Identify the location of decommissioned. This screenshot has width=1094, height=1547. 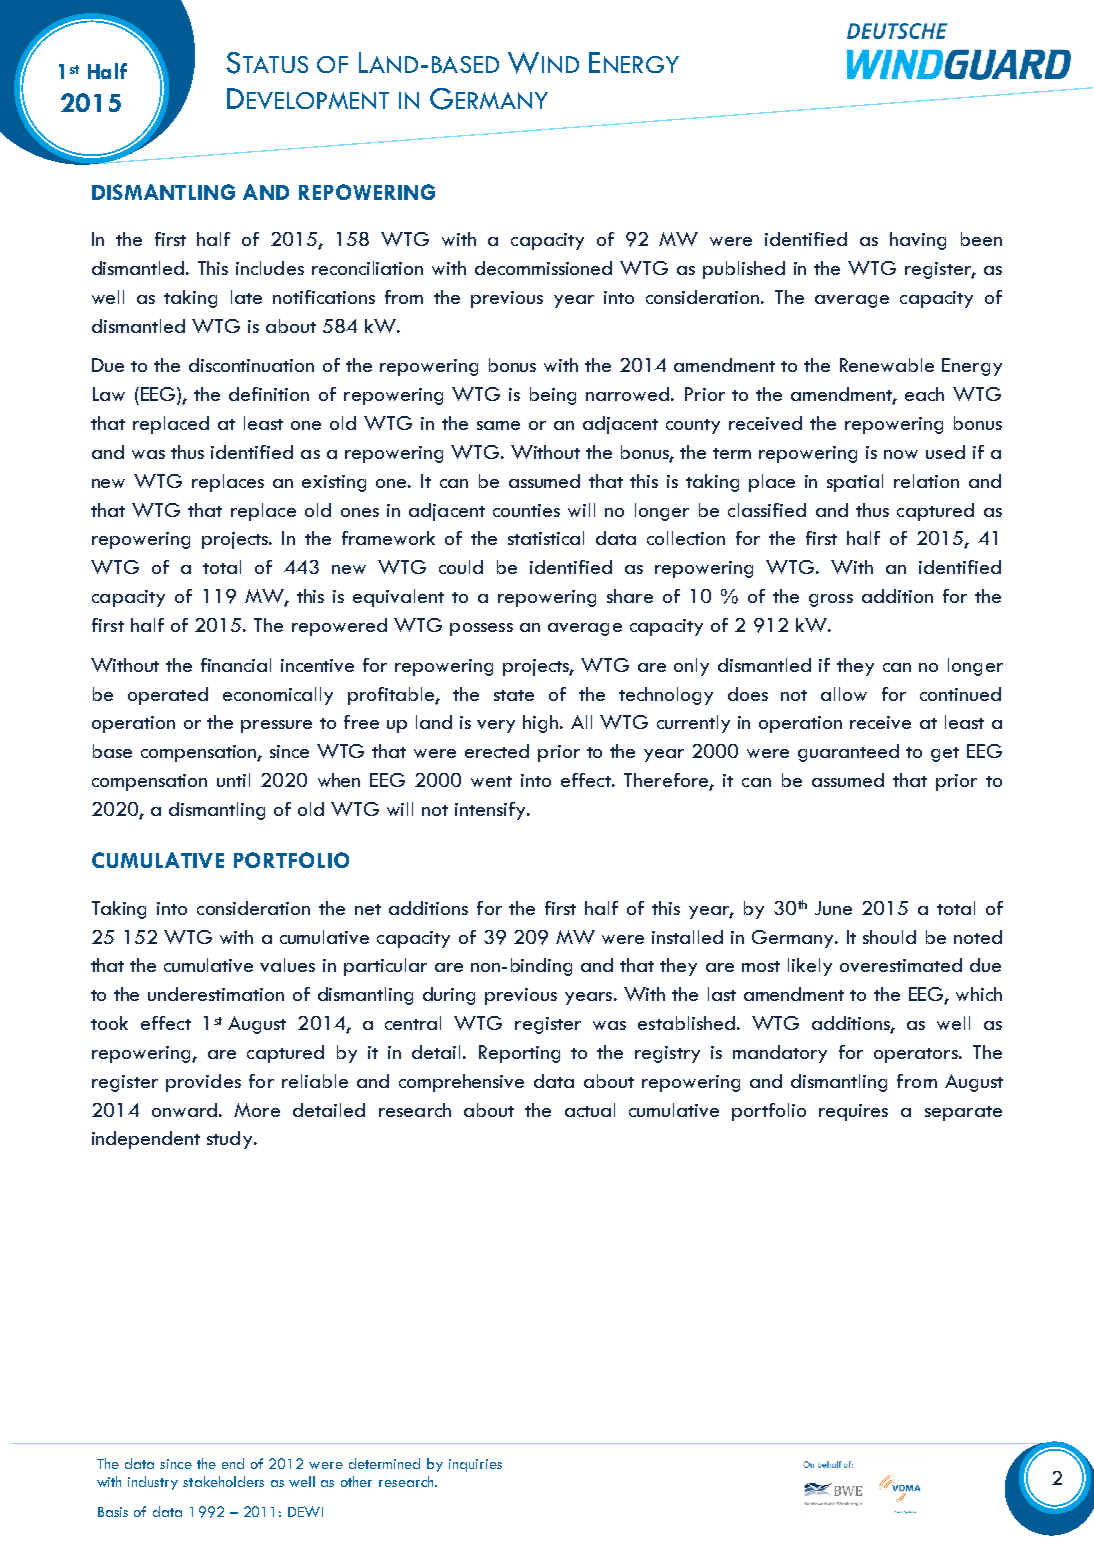
(543, 268).
